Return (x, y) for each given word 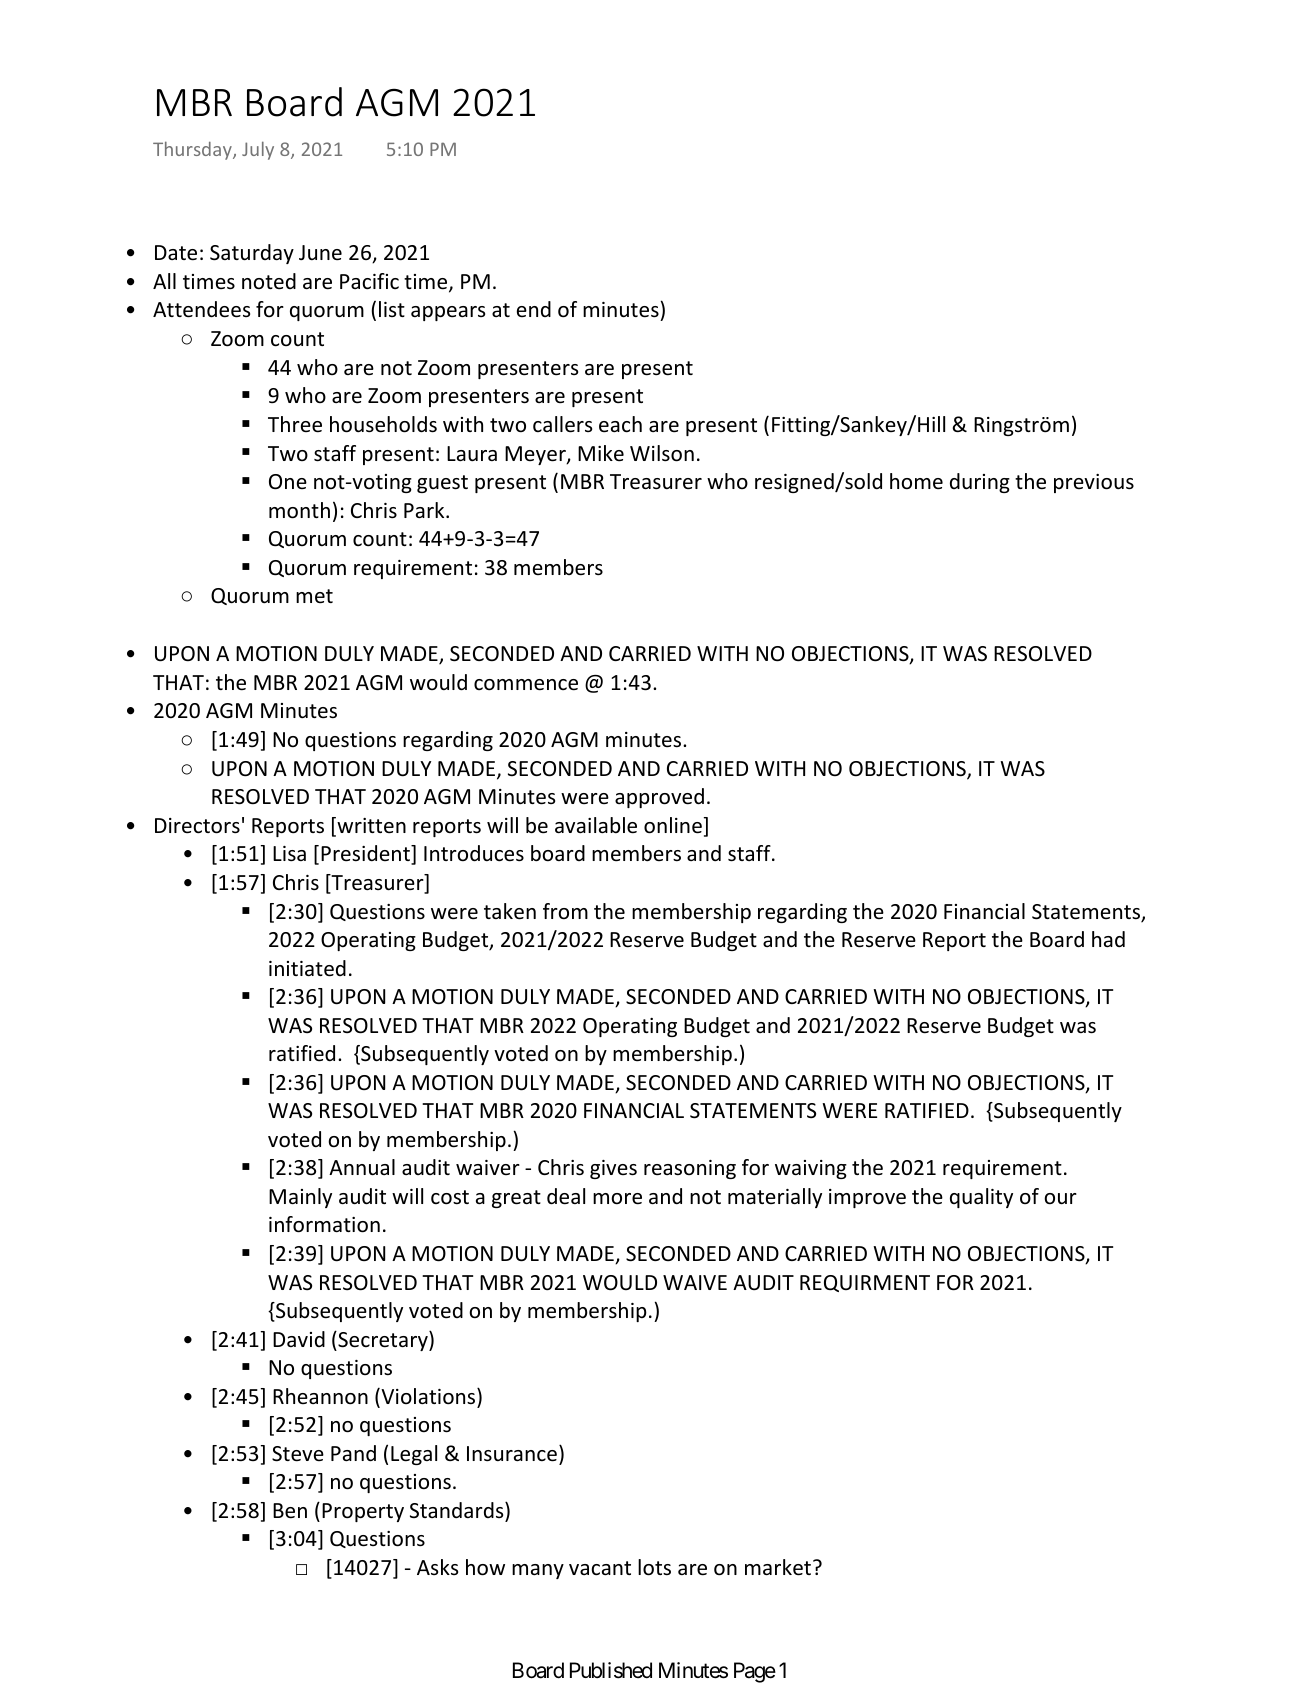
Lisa (289, 853)
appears (448, 313)
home (916, 481)
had (1108, 939)
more (617, 1199)
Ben (290, 1511)
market (779, 1567)
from (565, 911)
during (980, 483)
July (258, 150)
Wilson (662, 453)
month (299, 510)
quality (981, 1198)
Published (611, 1670)
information (324, 1224)
